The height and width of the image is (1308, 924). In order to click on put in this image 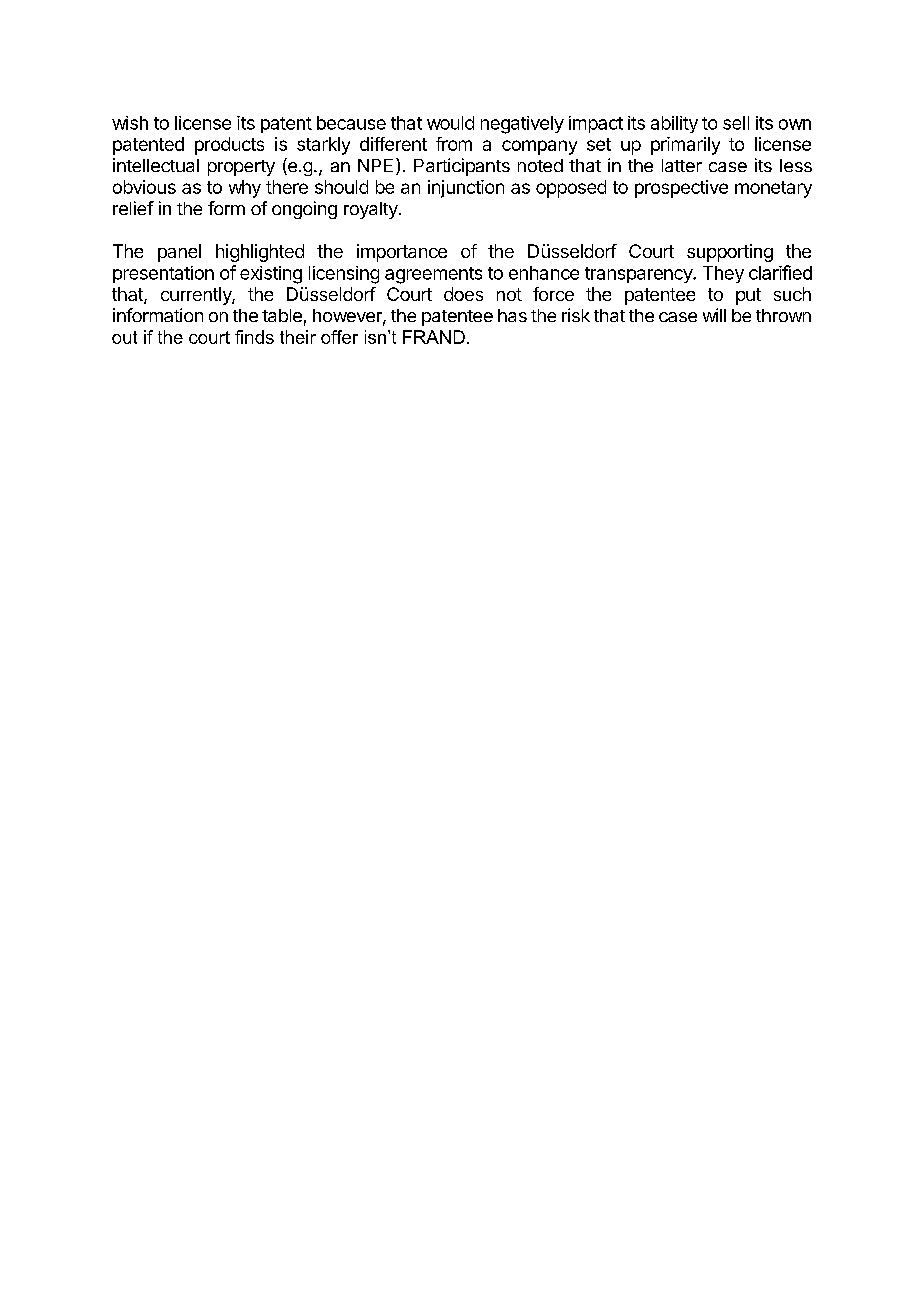, I will do `click(748, 296)`.
